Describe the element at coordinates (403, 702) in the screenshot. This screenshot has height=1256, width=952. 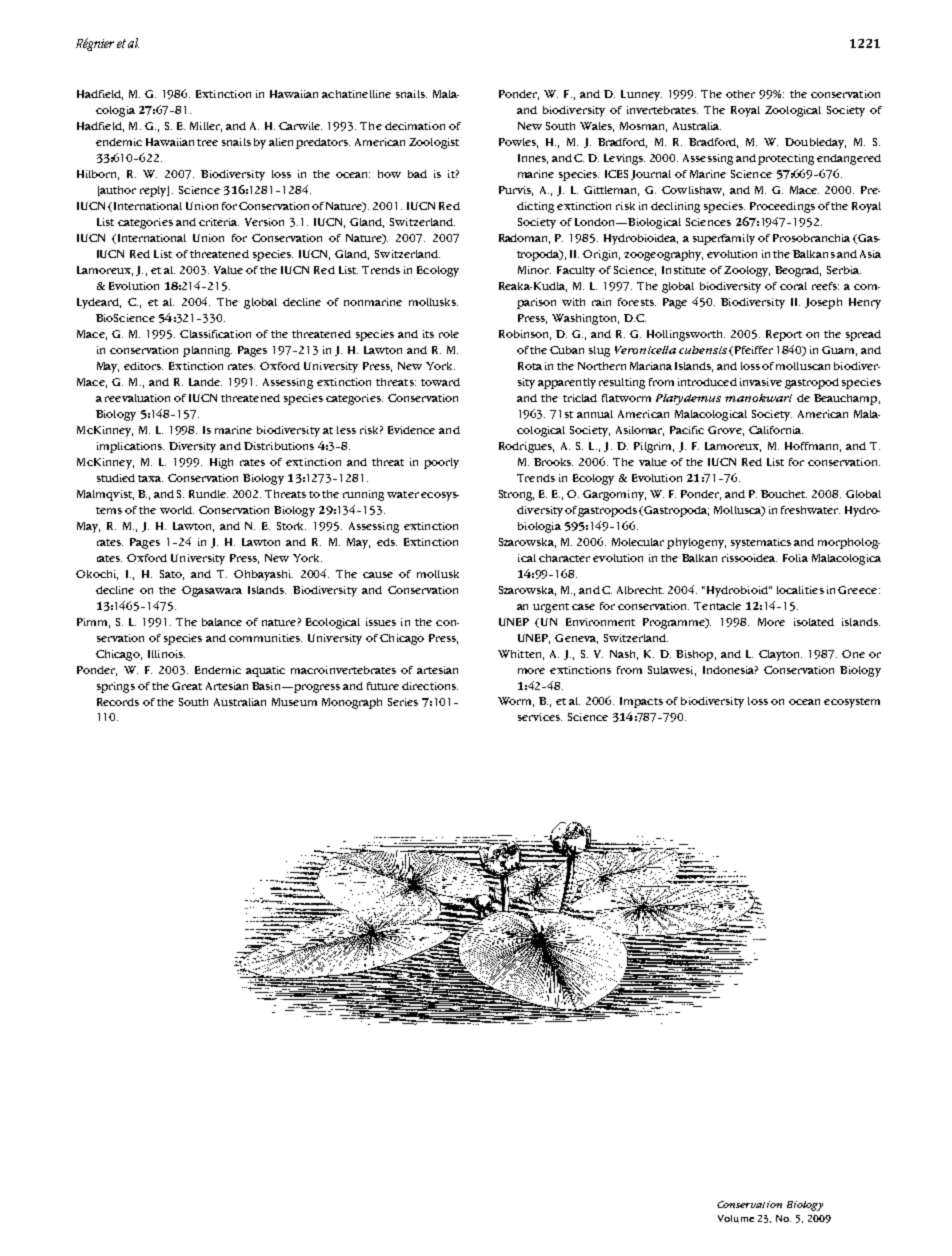
I see `Series` at that location.
